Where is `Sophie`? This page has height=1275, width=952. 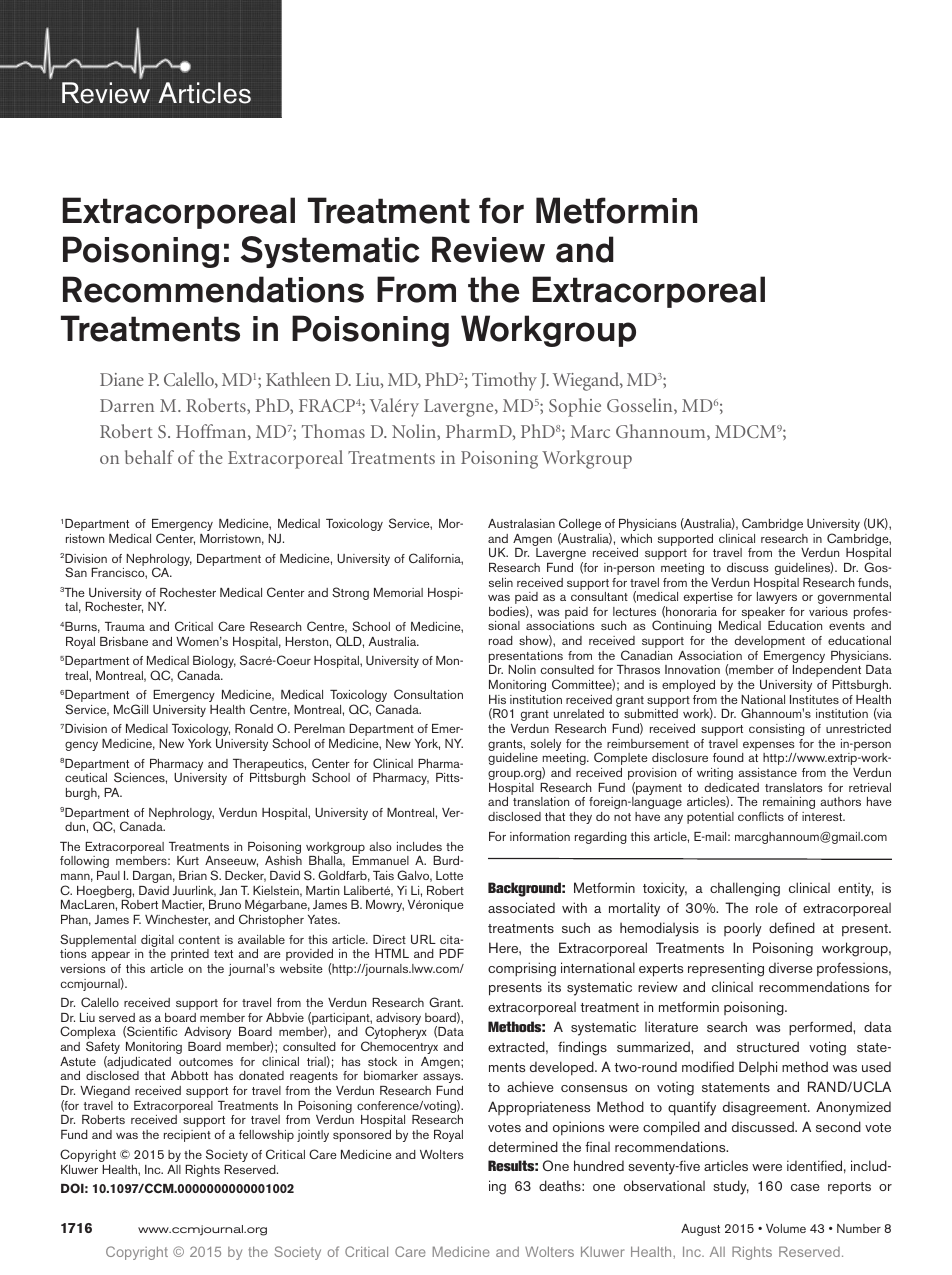 Sophie is located at coordinates (575, 407).
